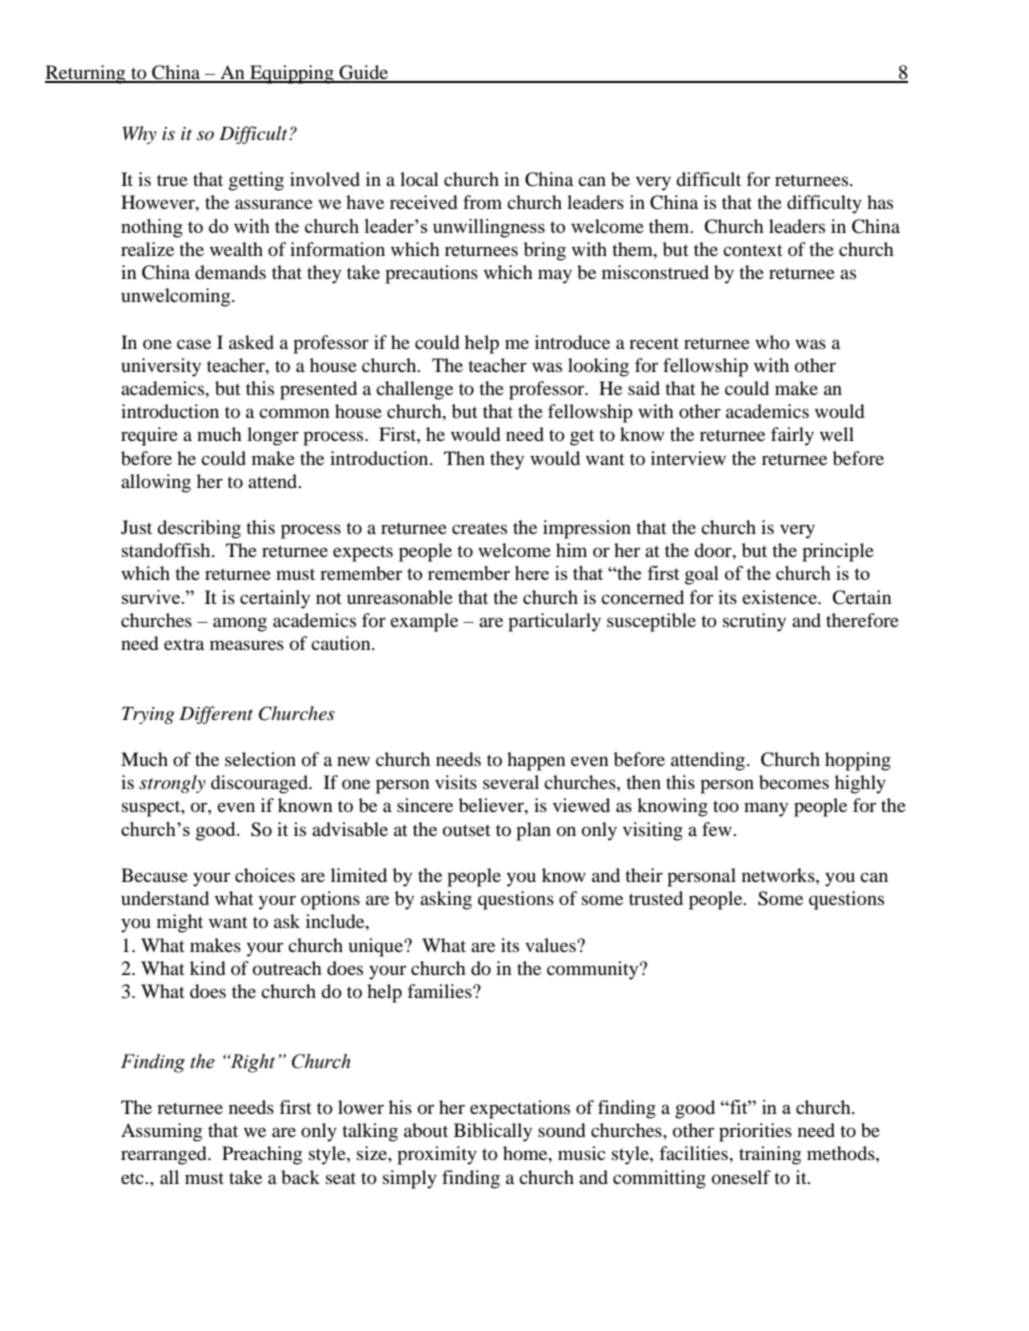 Image resolution: width=1029 pixels, height=1331 pixels. Describe the element at coordinates (165, 1155) in the document. I see `rearranged` at that location.
